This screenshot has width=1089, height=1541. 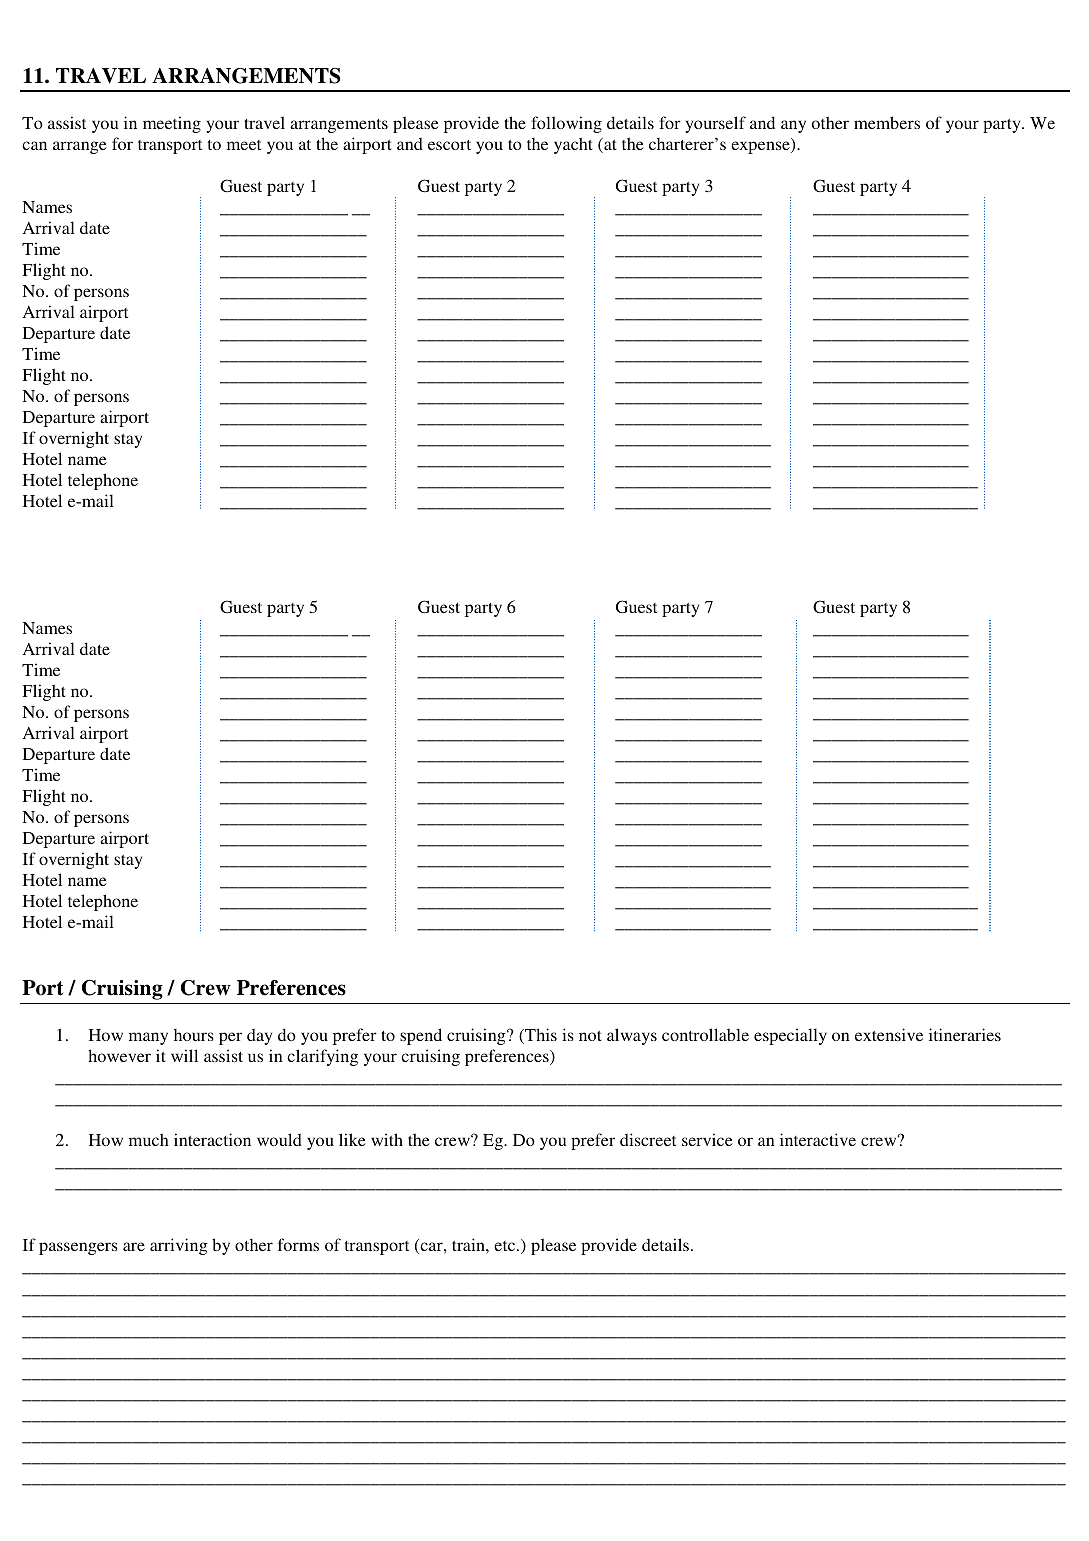 I want to click on itineraries, so click(x=965, y=1034).
